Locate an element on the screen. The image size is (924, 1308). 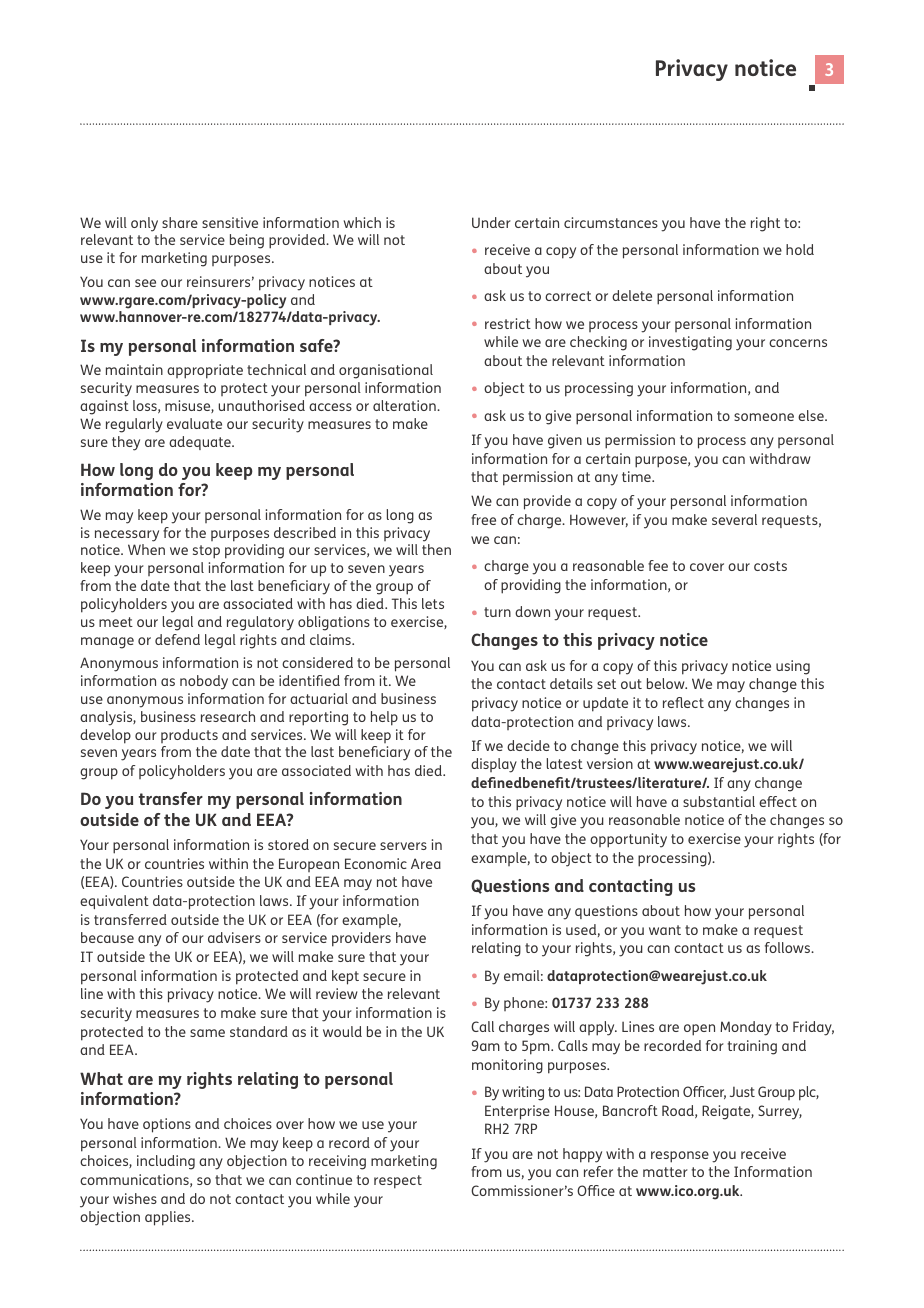
follows is located at coordinates (789, 947).
